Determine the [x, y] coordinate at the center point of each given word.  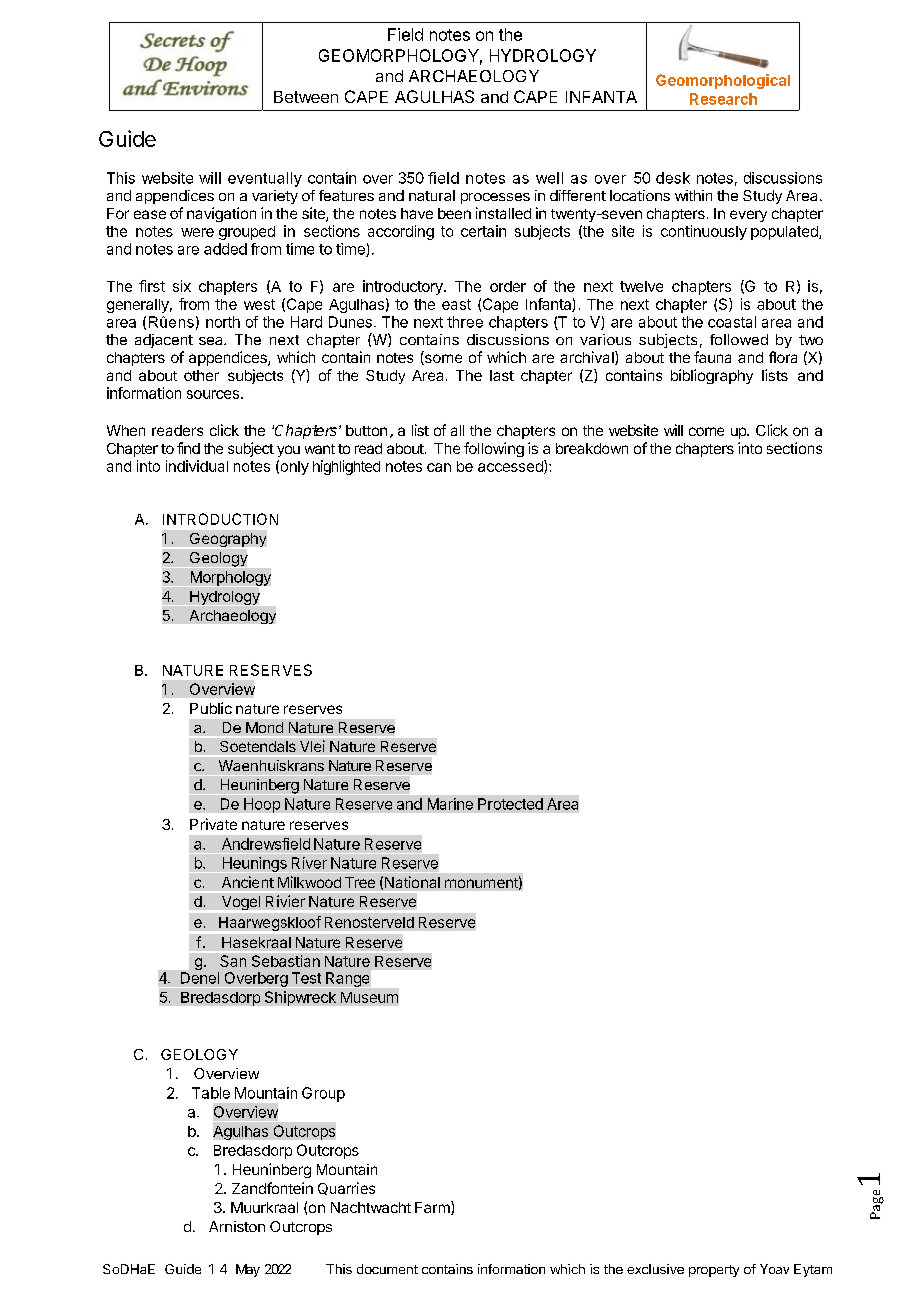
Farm [433, 1208]
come [706, 431]
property [714, 1271]
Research [723, 99]
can [439, 467]
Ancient [248, 882]
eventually [265, 179]
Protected [510, 804]
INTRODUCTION [220, 519]
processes [495, 198]
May [248, 1270]
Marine [450, 804]
